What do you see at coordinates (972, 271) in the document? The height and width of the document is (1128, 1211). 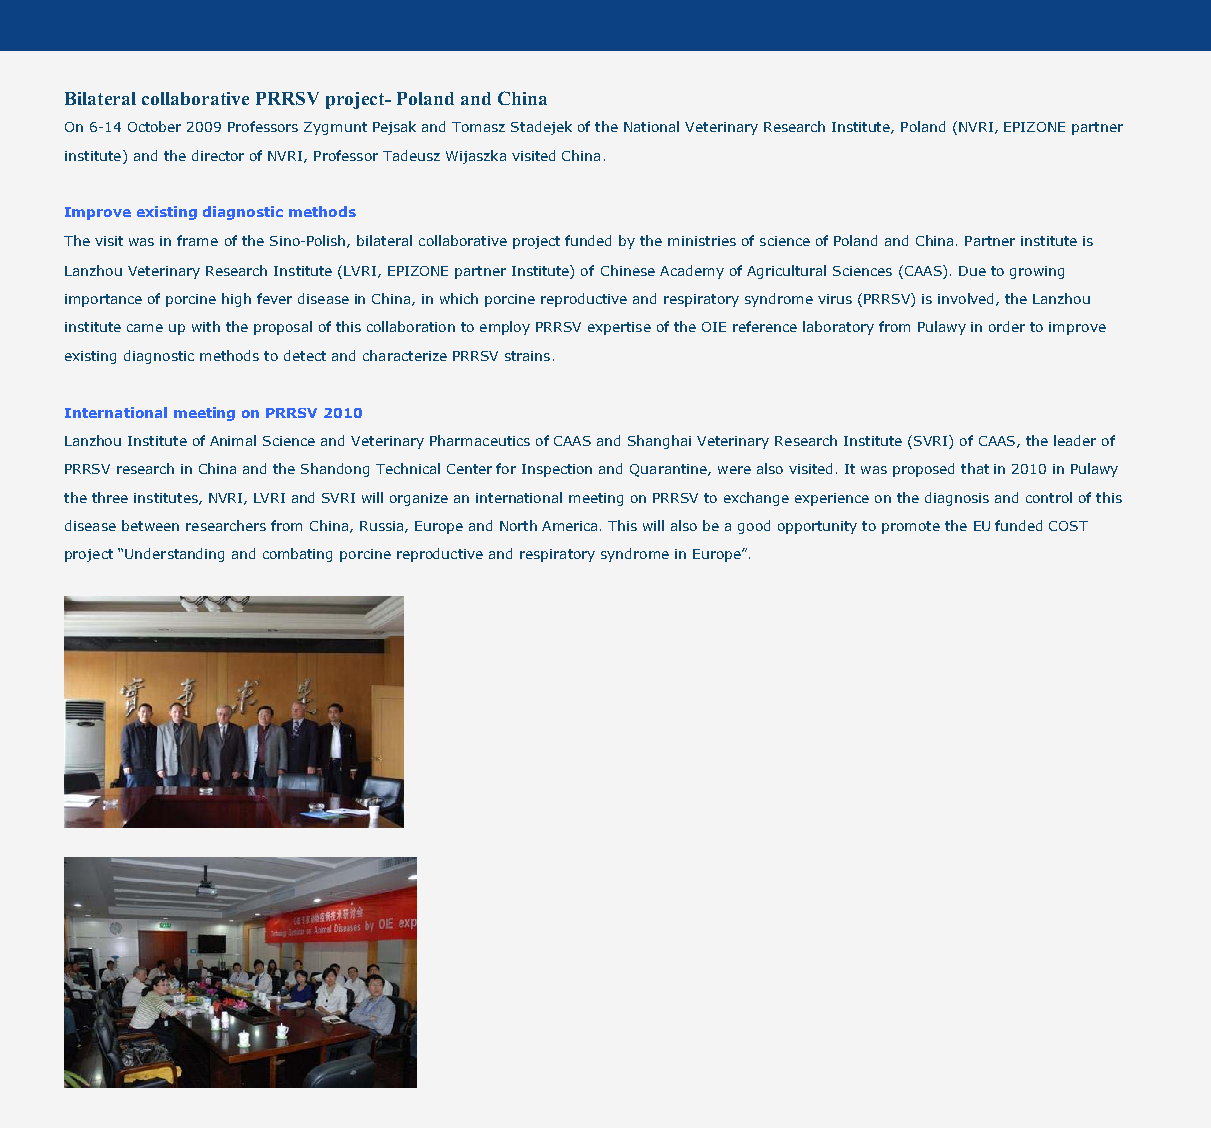 I see `Due` at bounding box center [972, 271].
